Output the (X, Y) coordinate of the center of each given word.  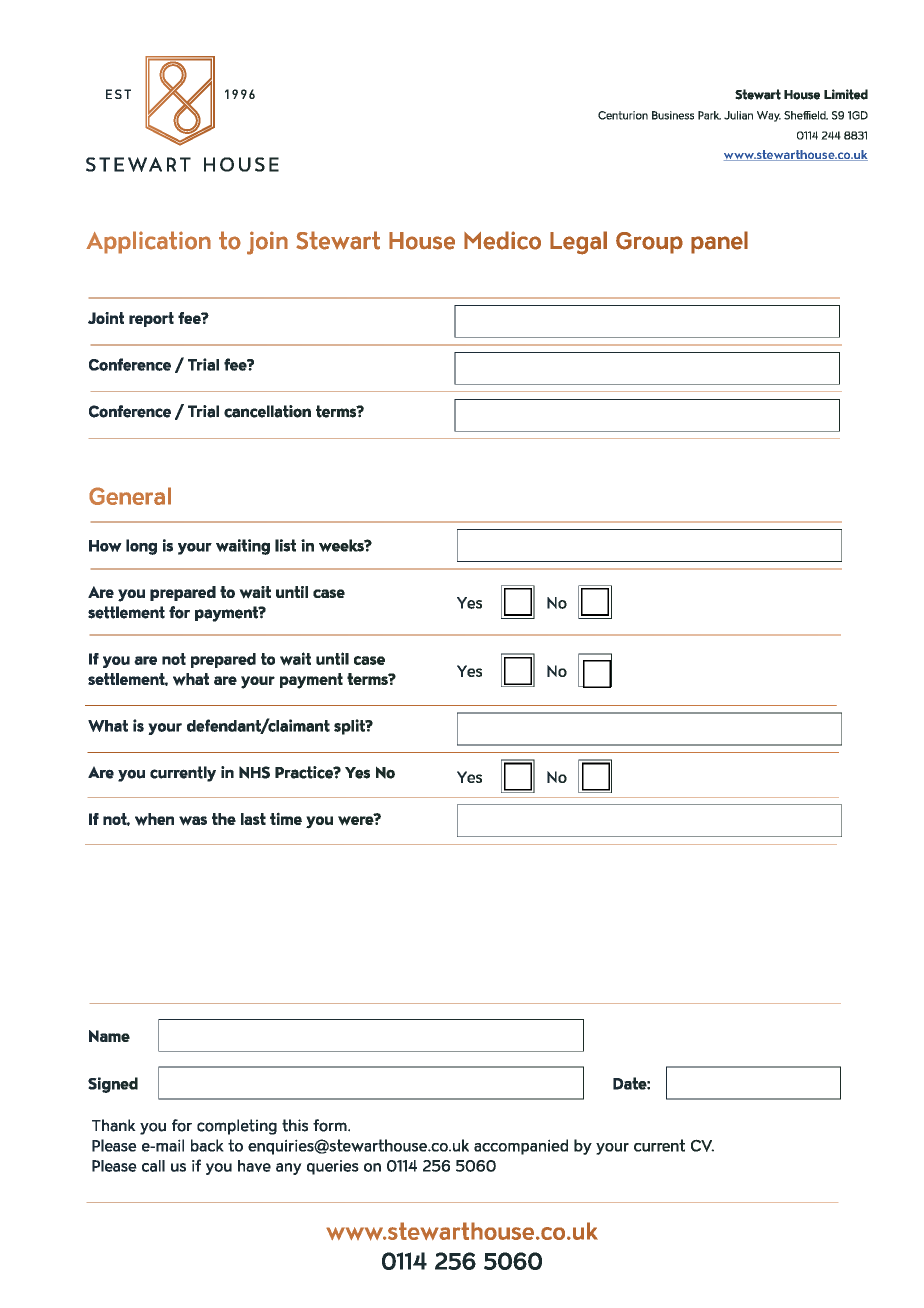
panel (719, 242)
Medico (502, 240)
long (141, 547)
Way (769, 116)
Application (148, 242)
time (286, 818)
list (285, 545)
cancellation (267, 411)
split (350, 727)
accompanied (521, 1147)
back (207, 1145)
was (193, 821)
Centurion (623, 115)
